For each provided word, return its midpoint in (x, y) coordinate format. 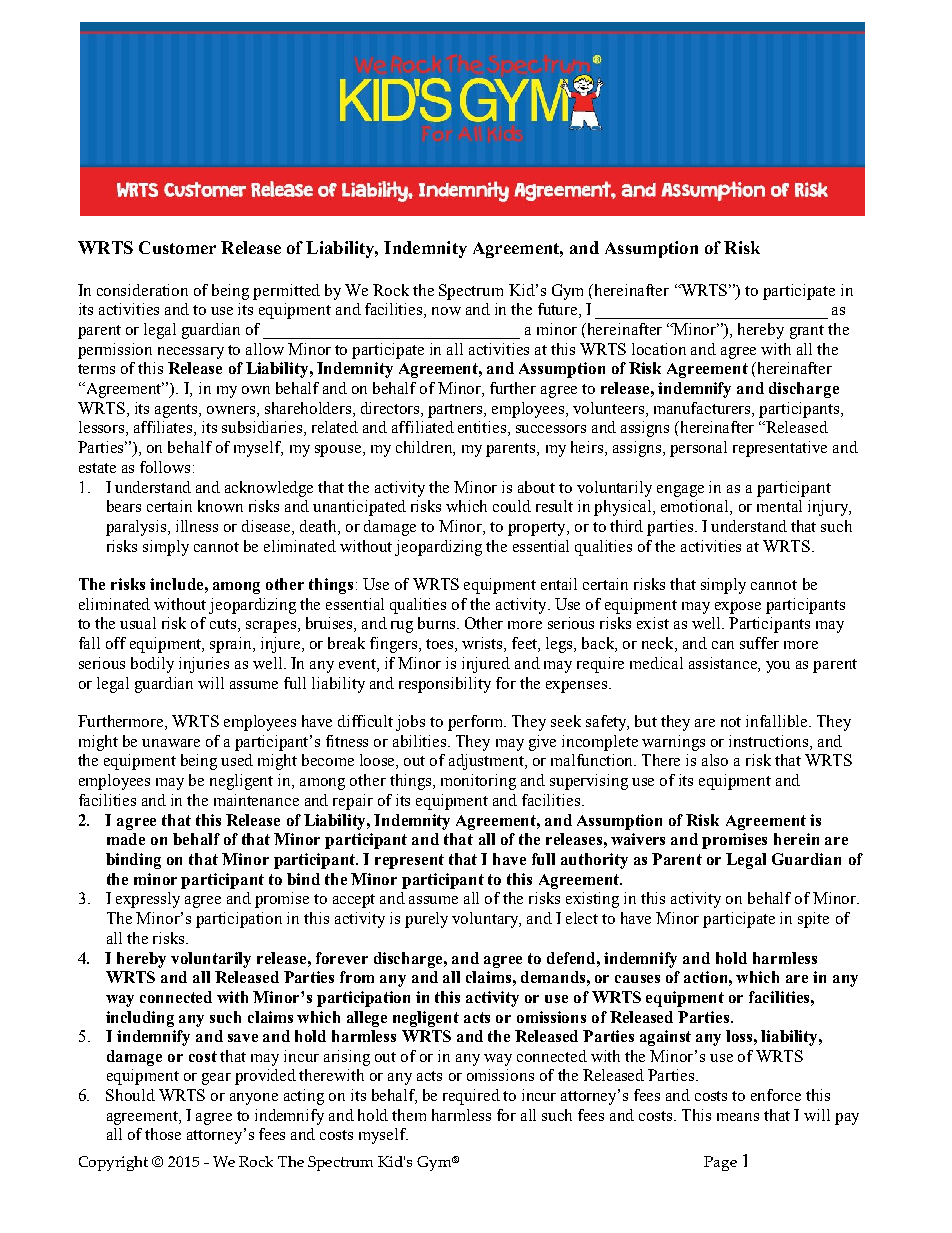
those (163, 1134)
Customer (177, 247)
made (126, 839)
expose (738, 608)
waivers (638, 839)
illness (197, 526)
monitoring (478, 782)
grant (807, 332)
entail (559, 584)
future (559, 310)
